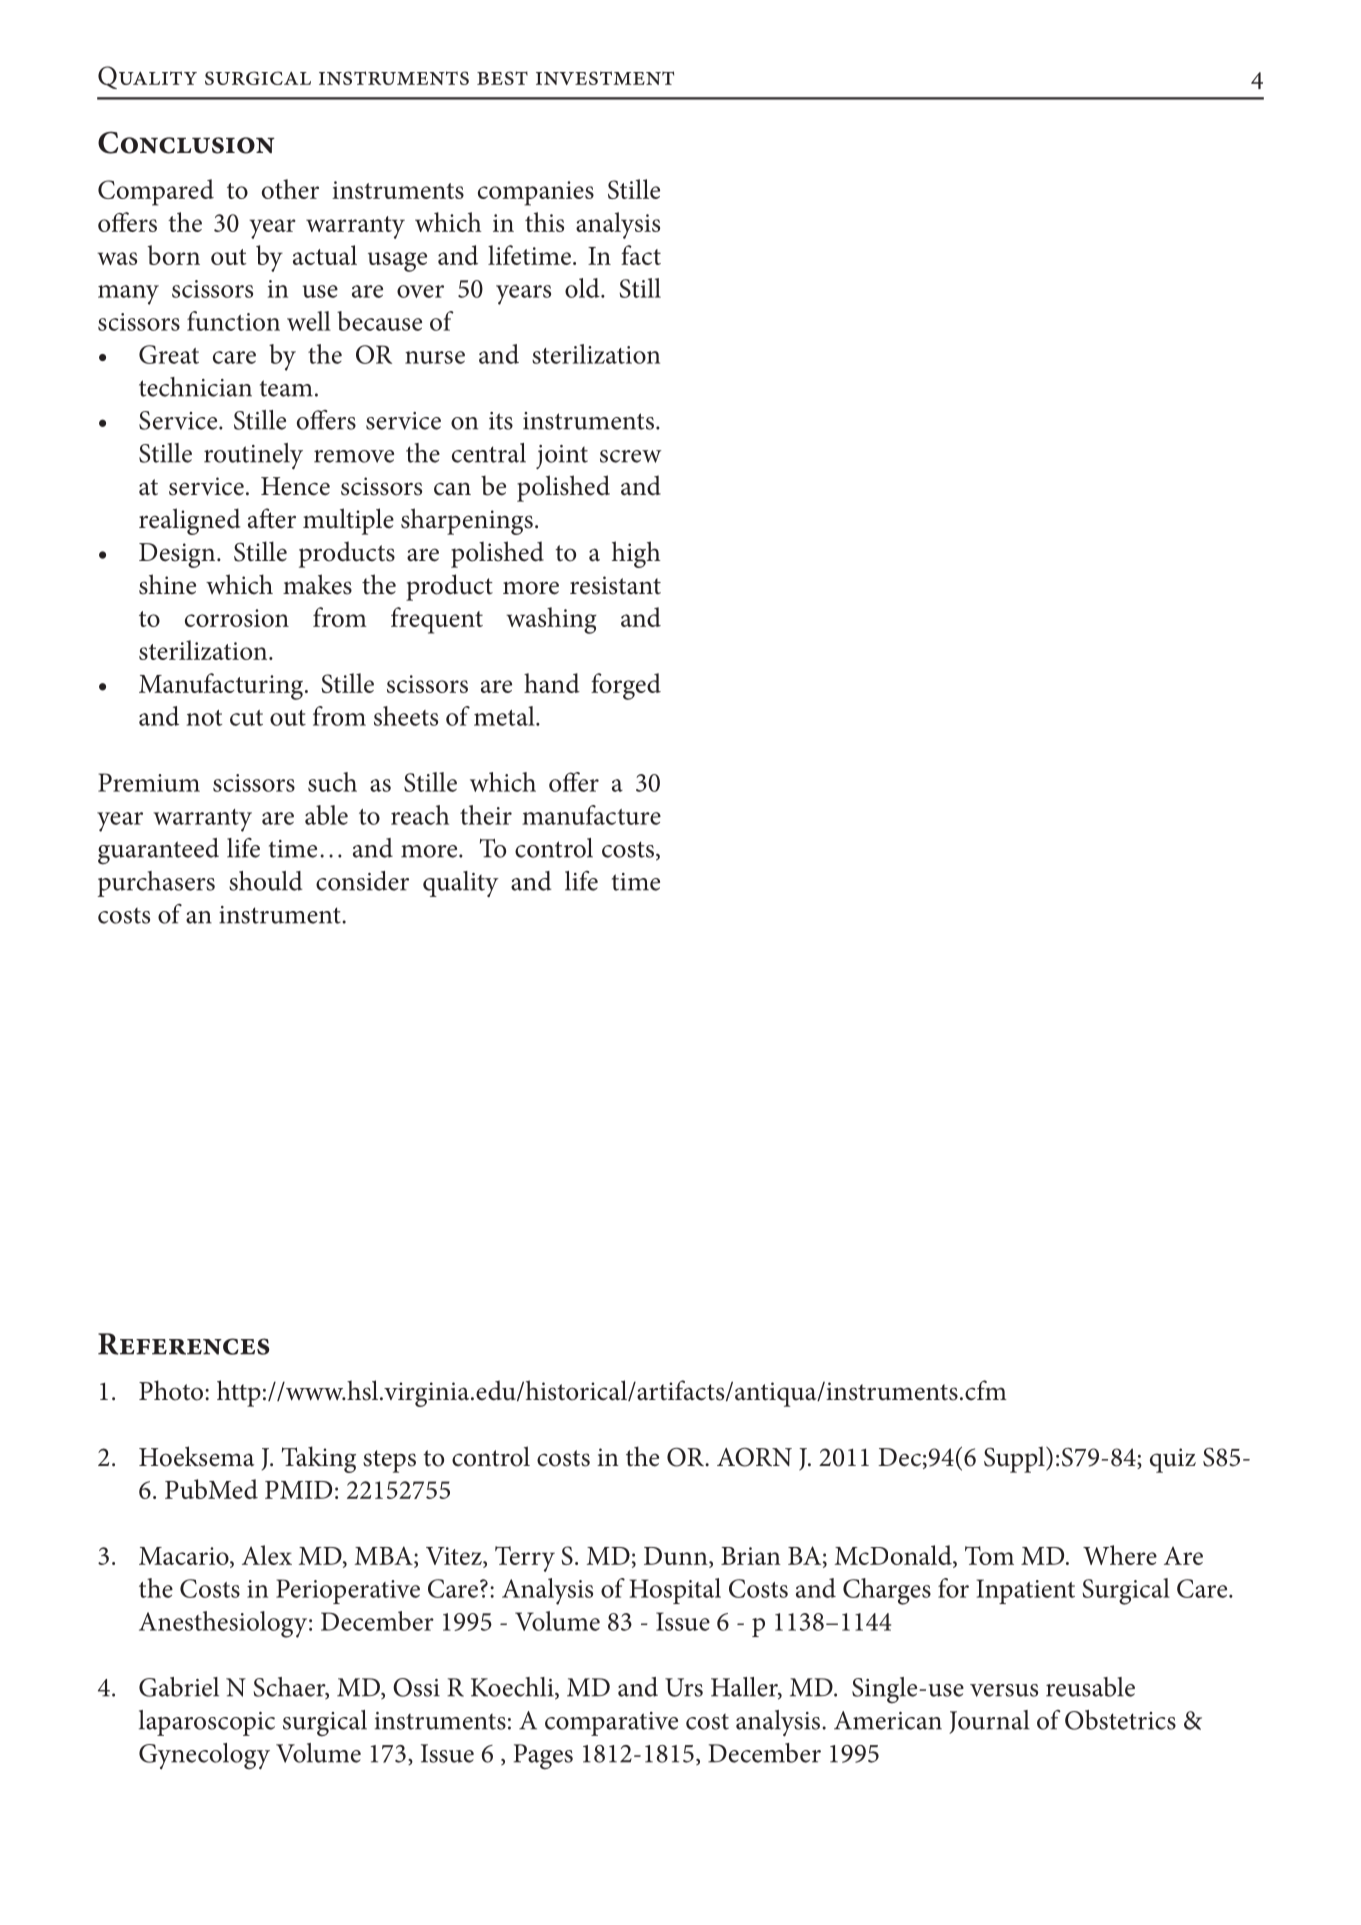 This image has height=1925, width=1361. What do you see at coordinates (1173, 1460) in the image?
I see `quiz` at bounding box center [1173, 1460].
